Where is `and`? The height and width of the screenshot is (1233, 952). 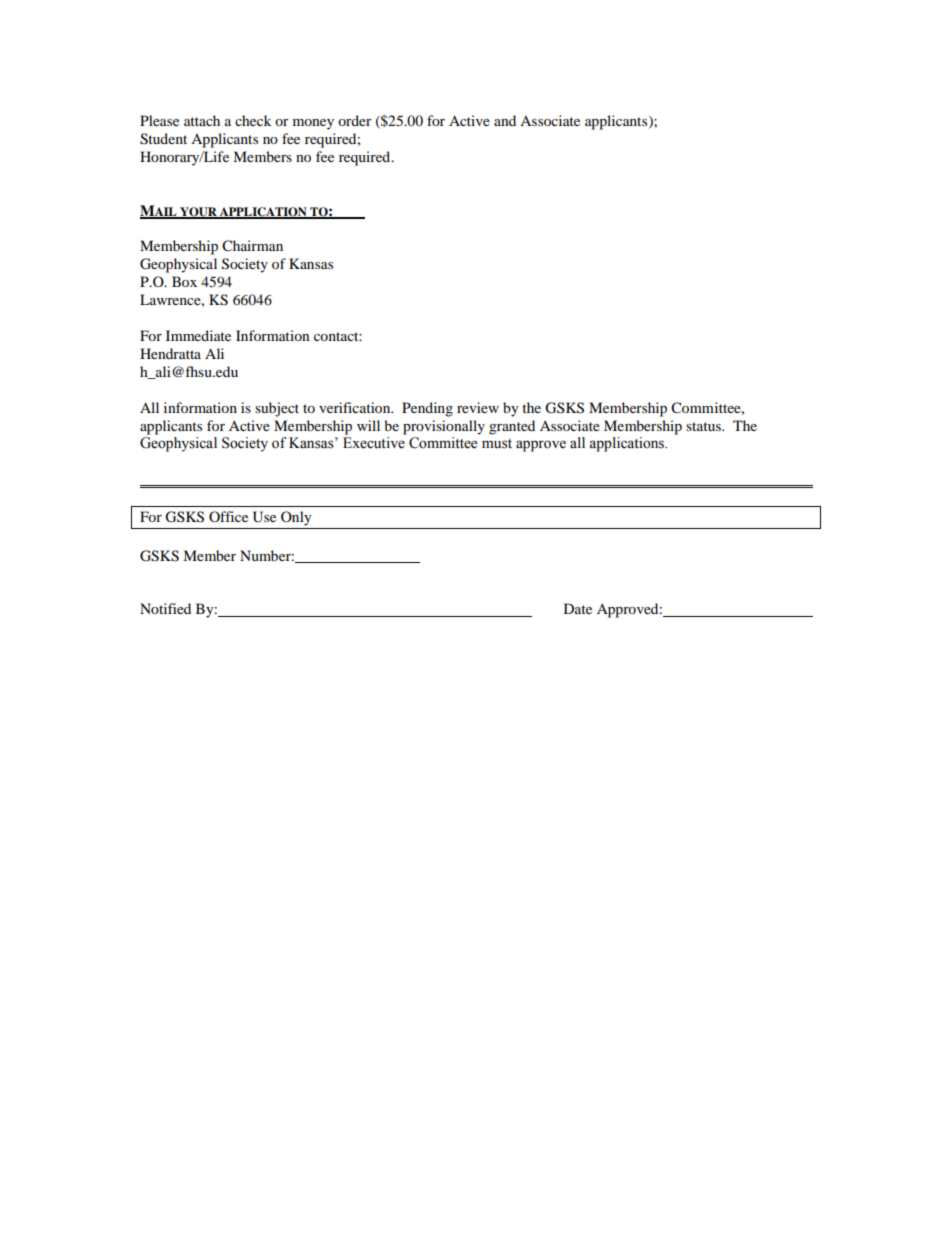 and is located at coordinates (505, 120).
